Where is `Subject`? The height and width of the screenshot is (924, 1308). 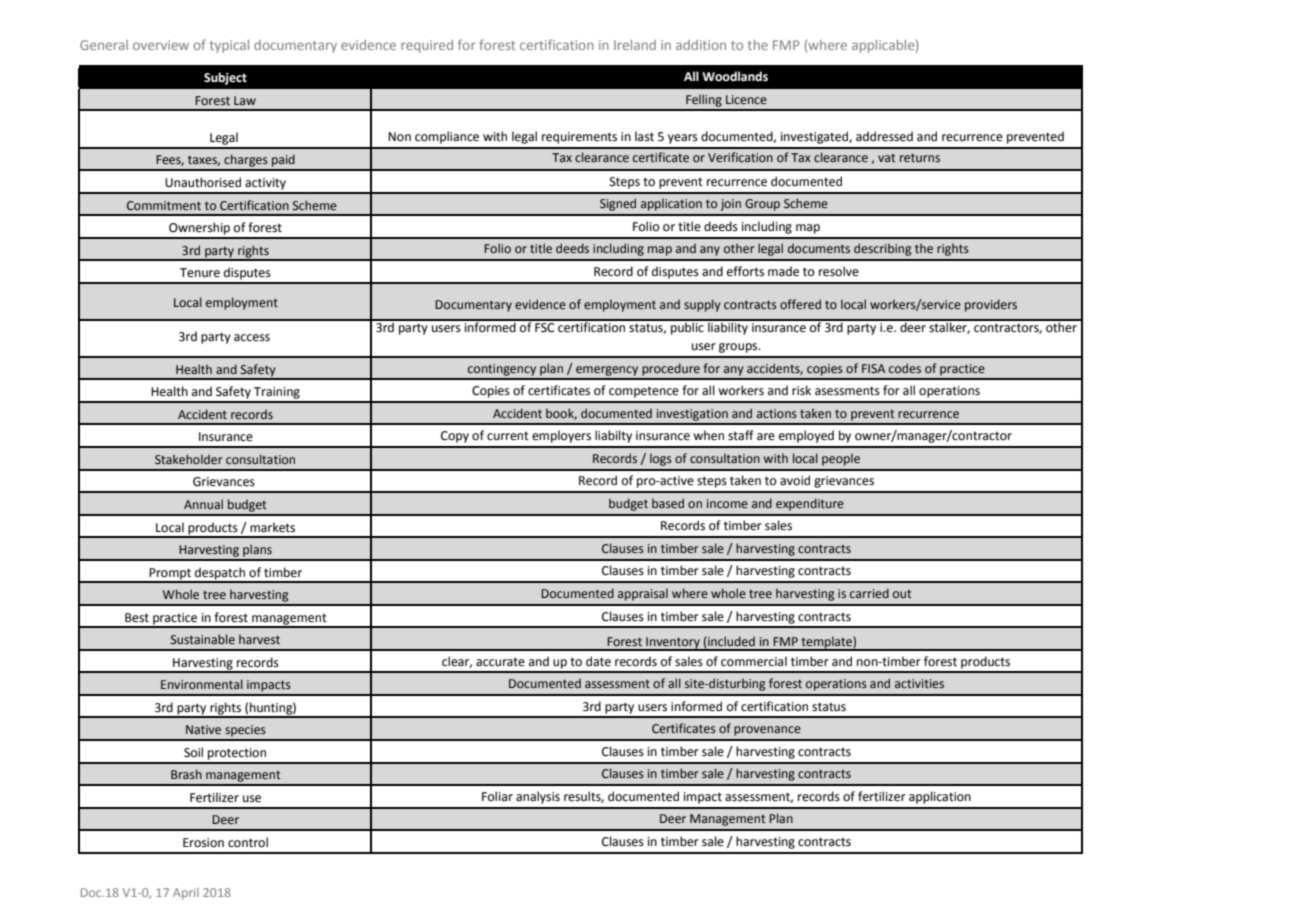
Subject is located at coordinates (225, 78).
